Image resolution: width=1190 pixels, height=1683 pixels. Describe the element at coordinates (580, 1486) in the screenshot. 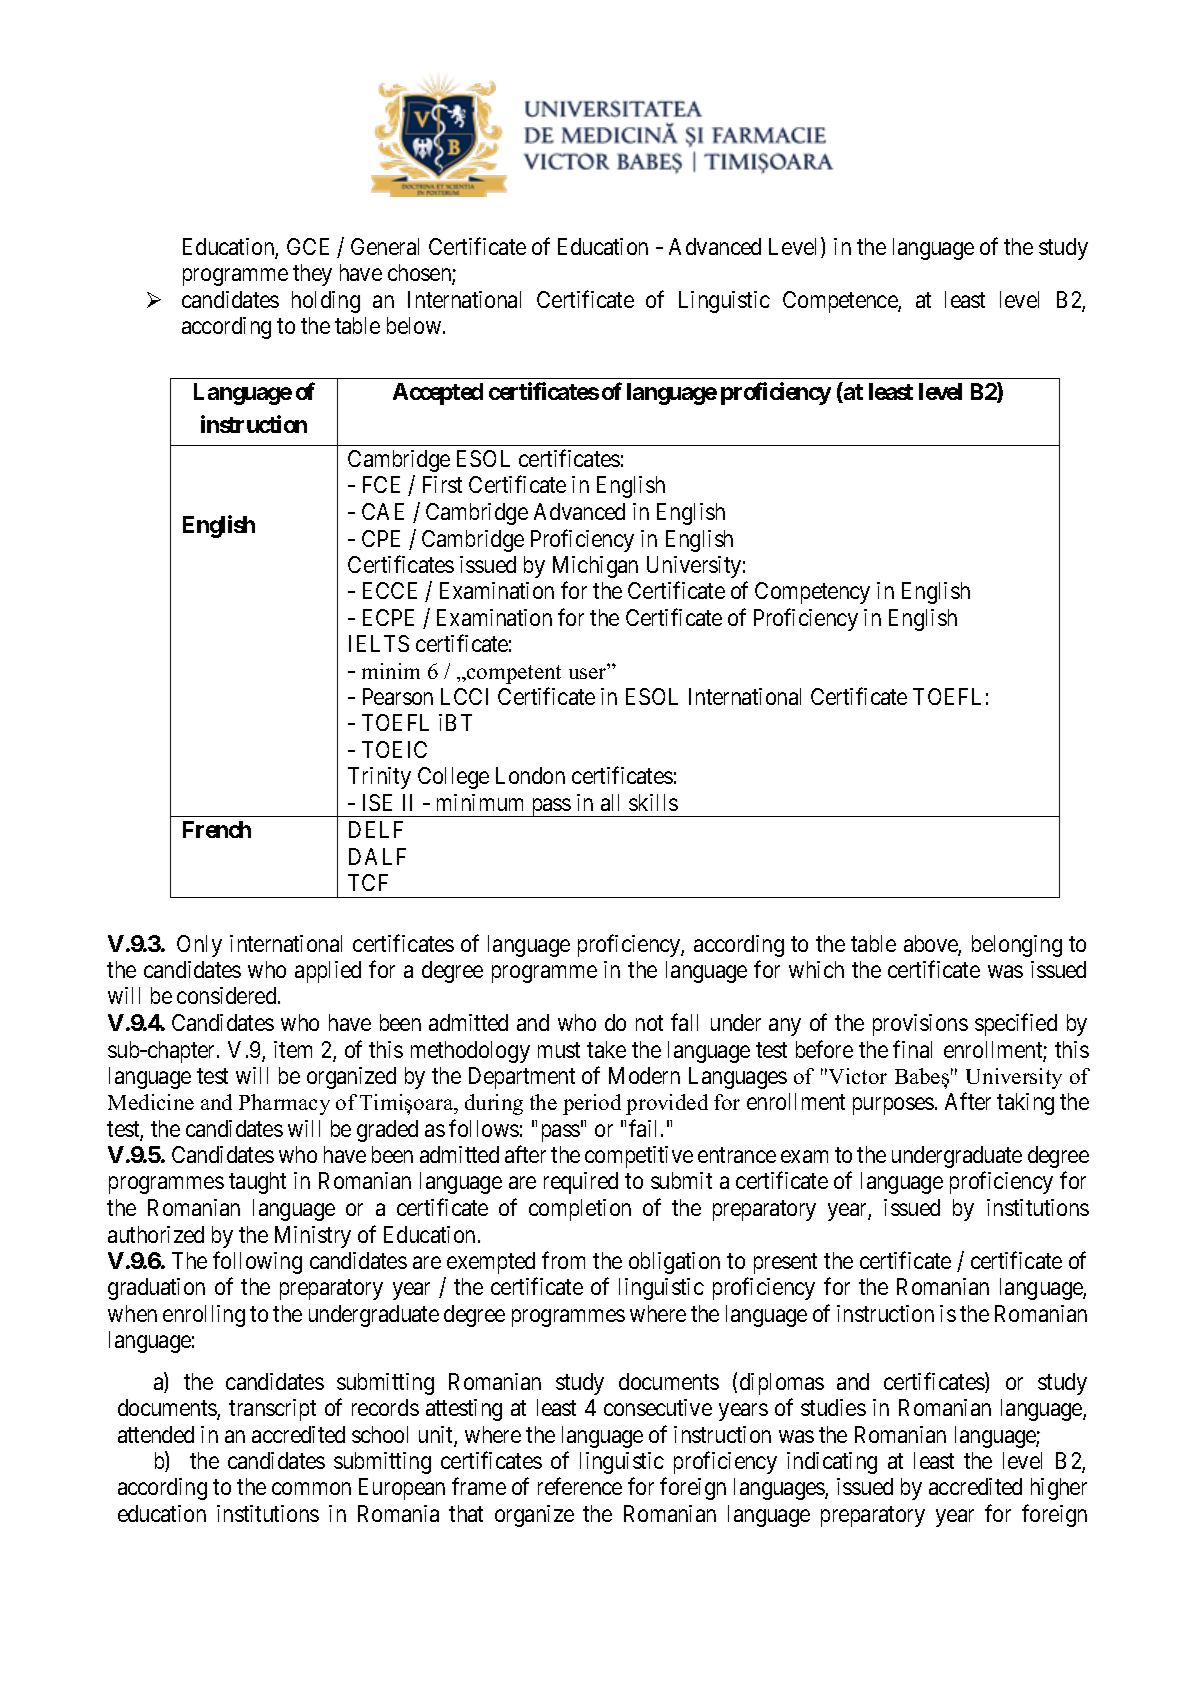

I see `reference` at that location.
